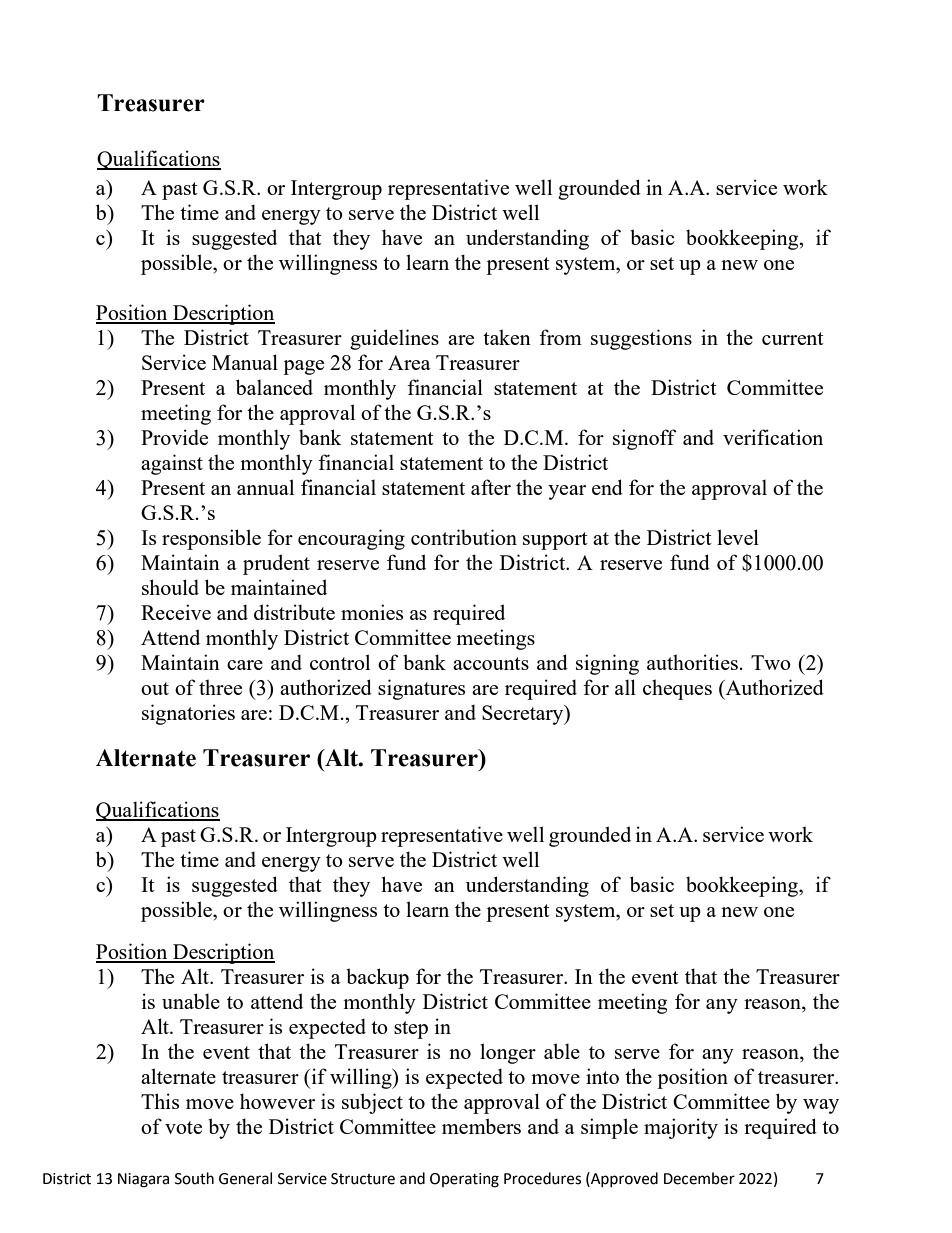 The width and height of the screenshot is (952, 1233). What do you see at coordinates (793, 338) in the screenshot?
I see `current` at bounding box center [793, 338].
